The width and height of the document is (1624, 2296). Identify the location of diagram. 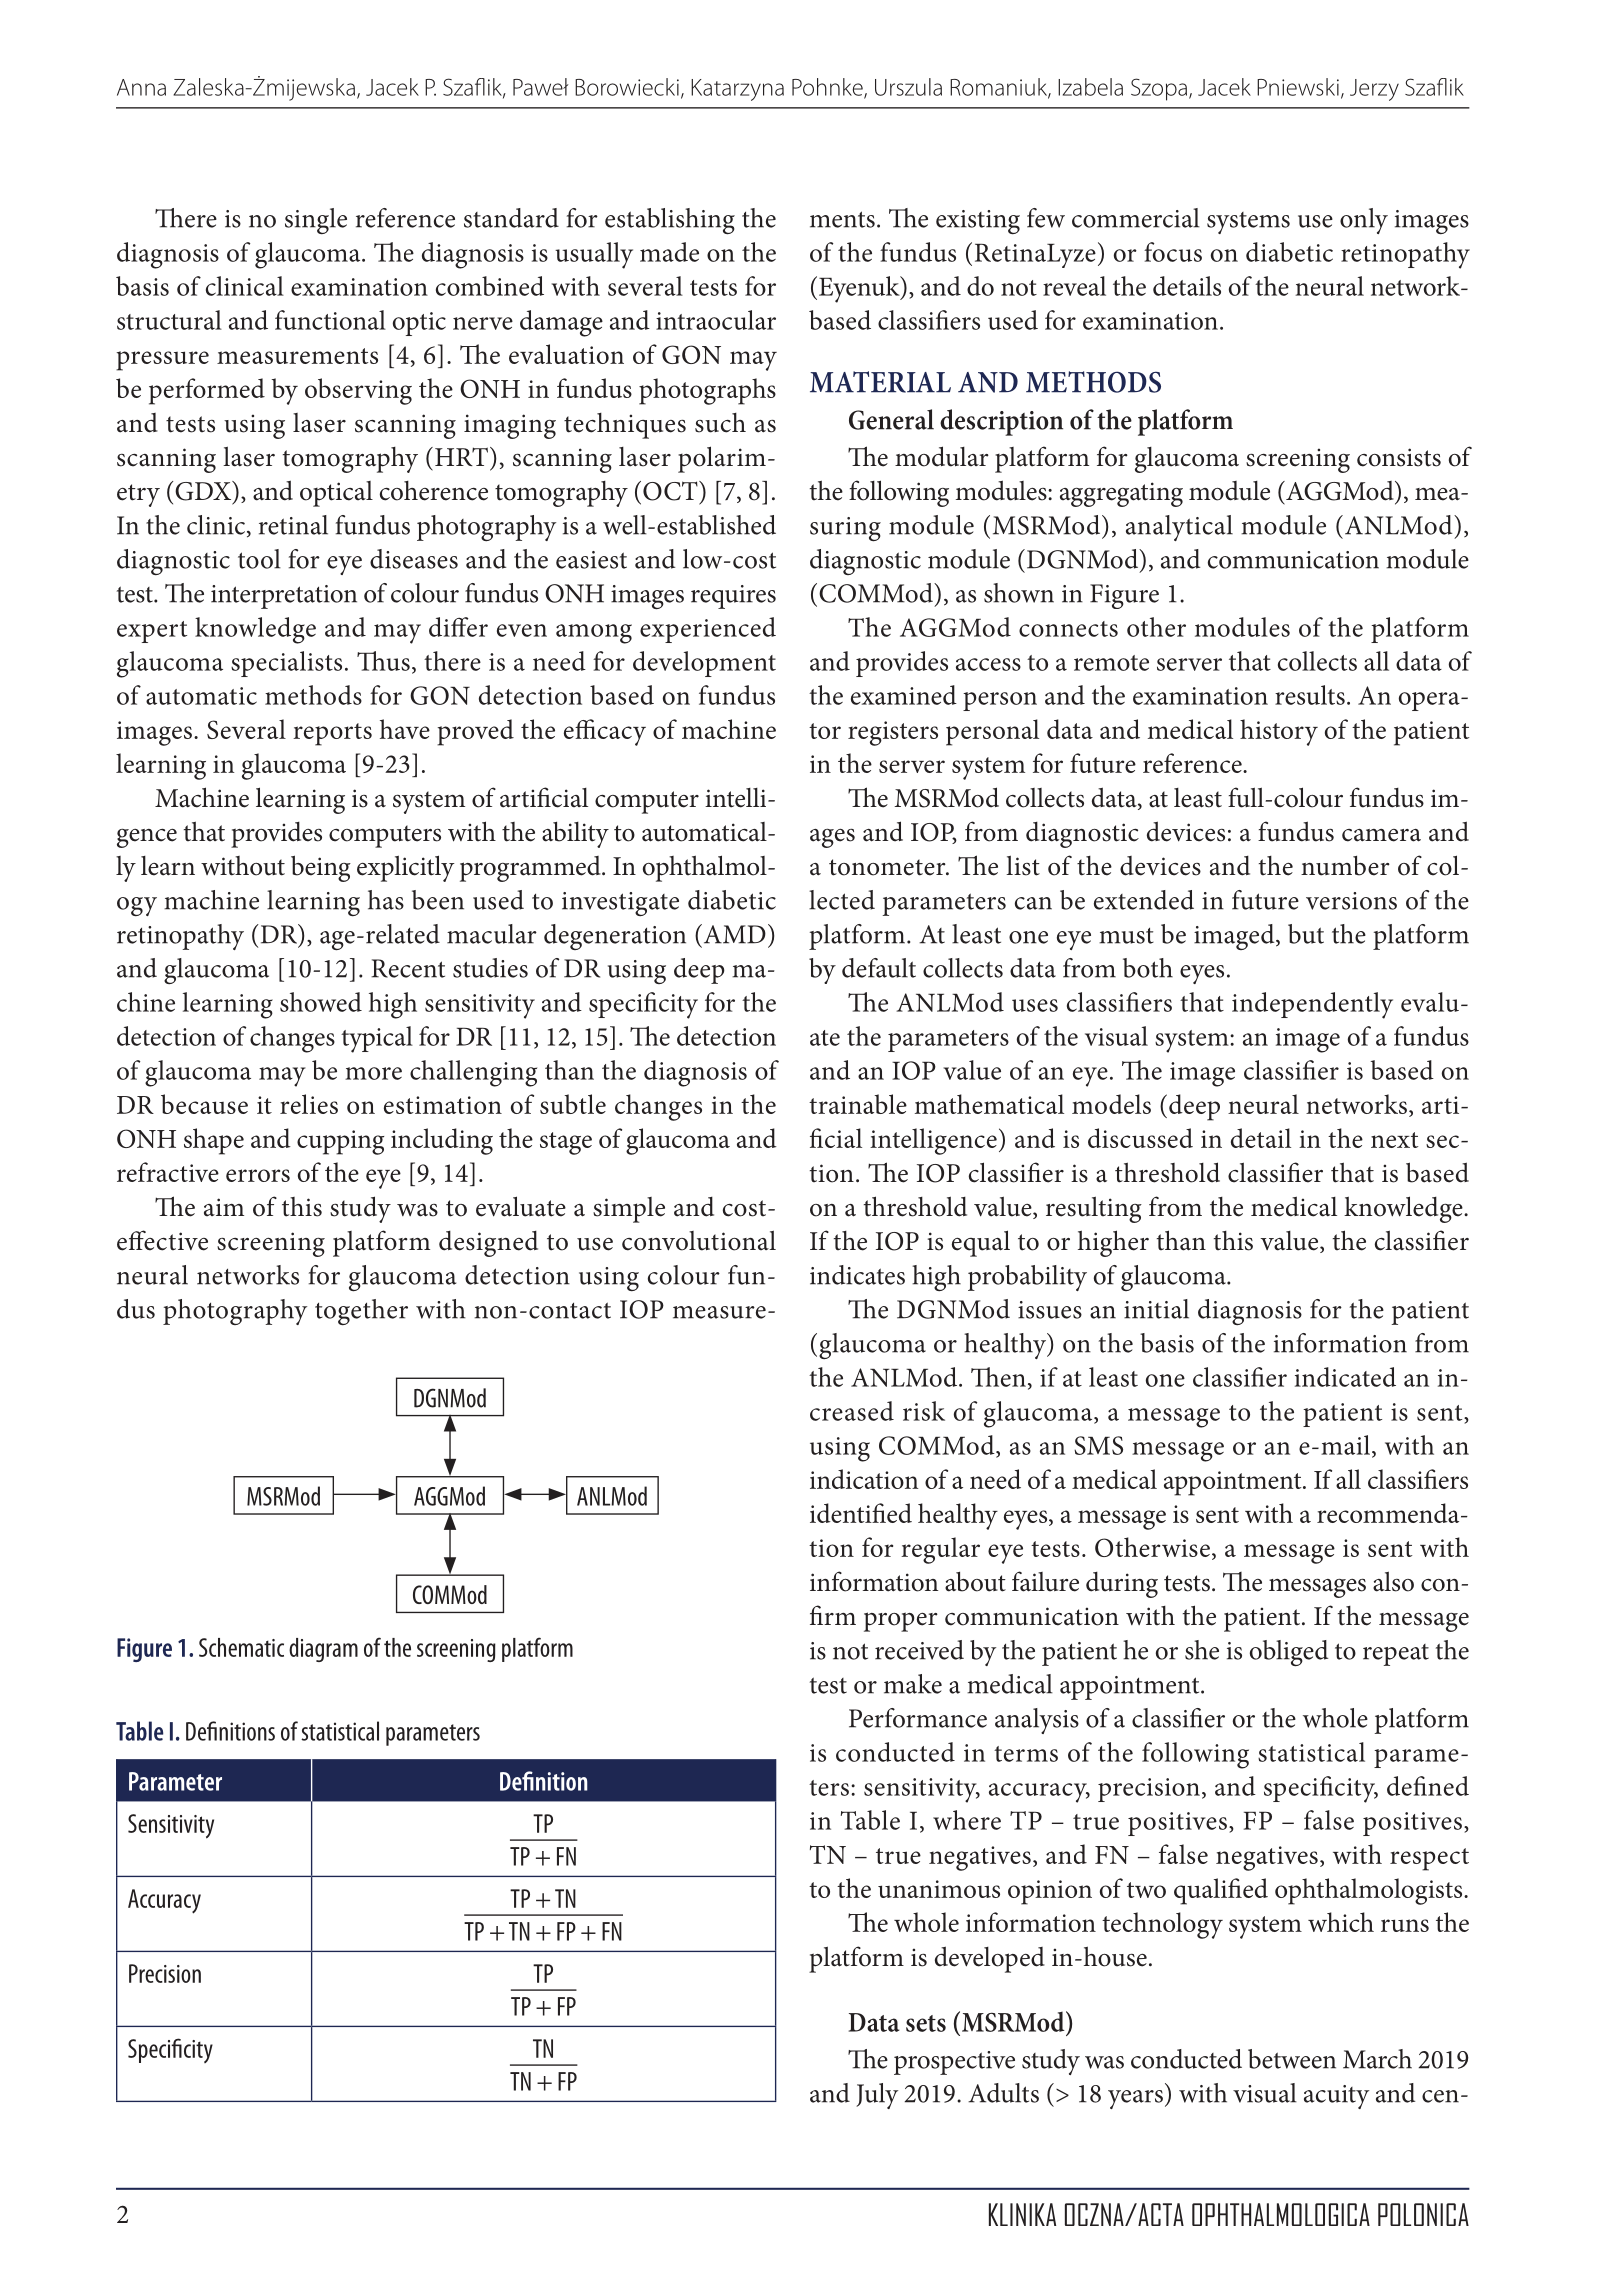
(323, 1650).
